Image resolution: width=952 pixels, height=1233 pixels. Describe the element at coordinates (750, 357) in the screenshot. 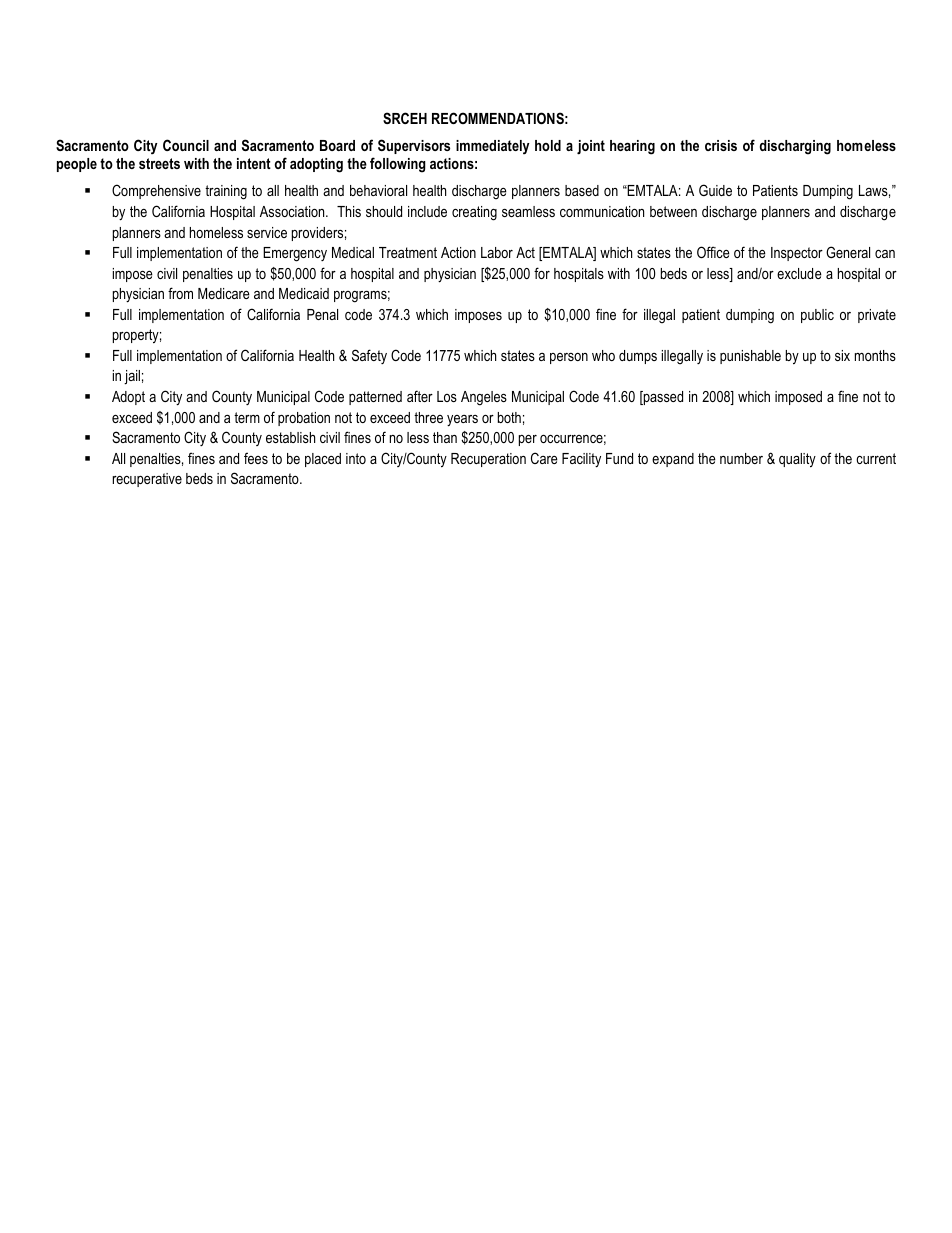

I see `punishable` at that location.
